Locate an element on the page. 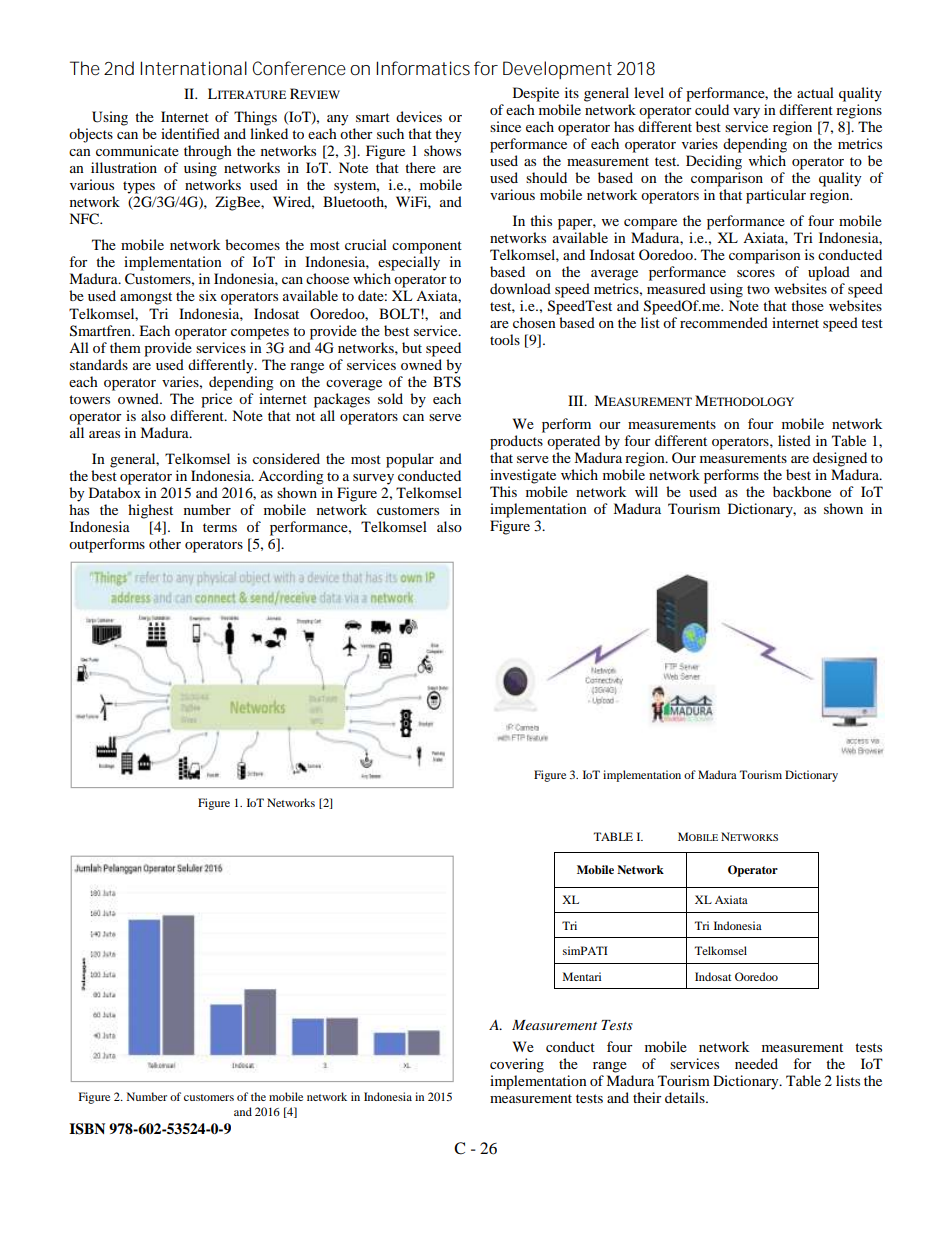 The image size is (952, 1233). vary is located at coordinates (746, 113).
